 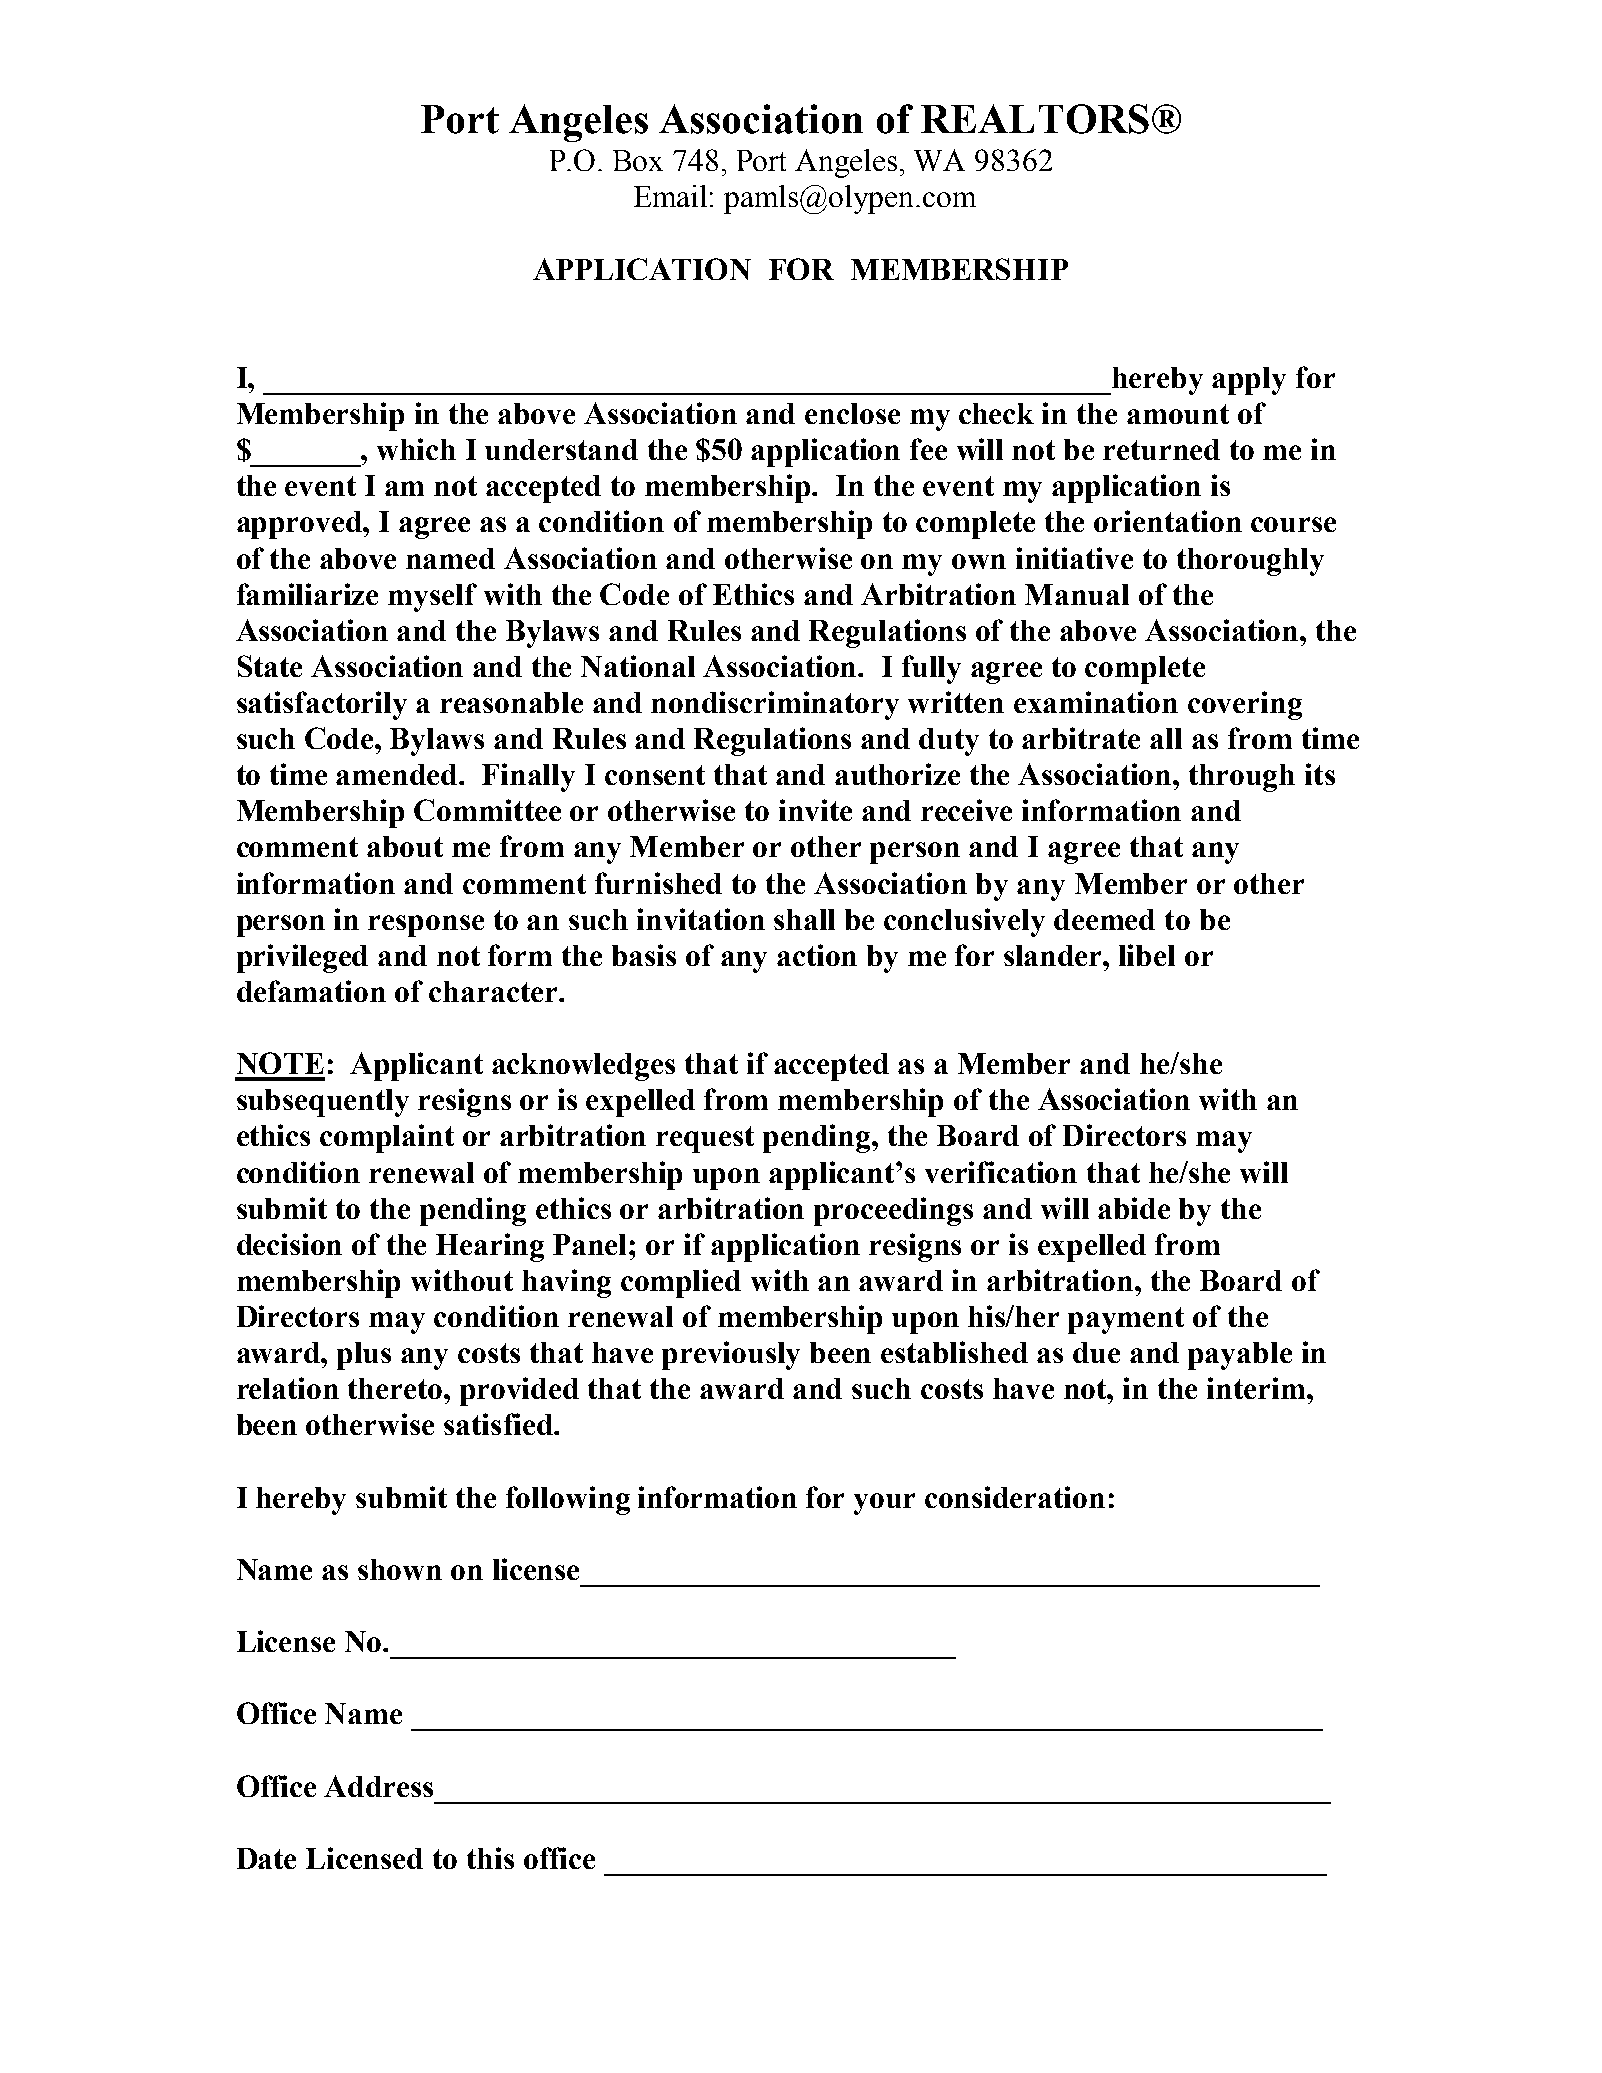 What do you see at coordinates (1147, 955) in the image?
I see `libel` at bounding box center [1147, 955].
